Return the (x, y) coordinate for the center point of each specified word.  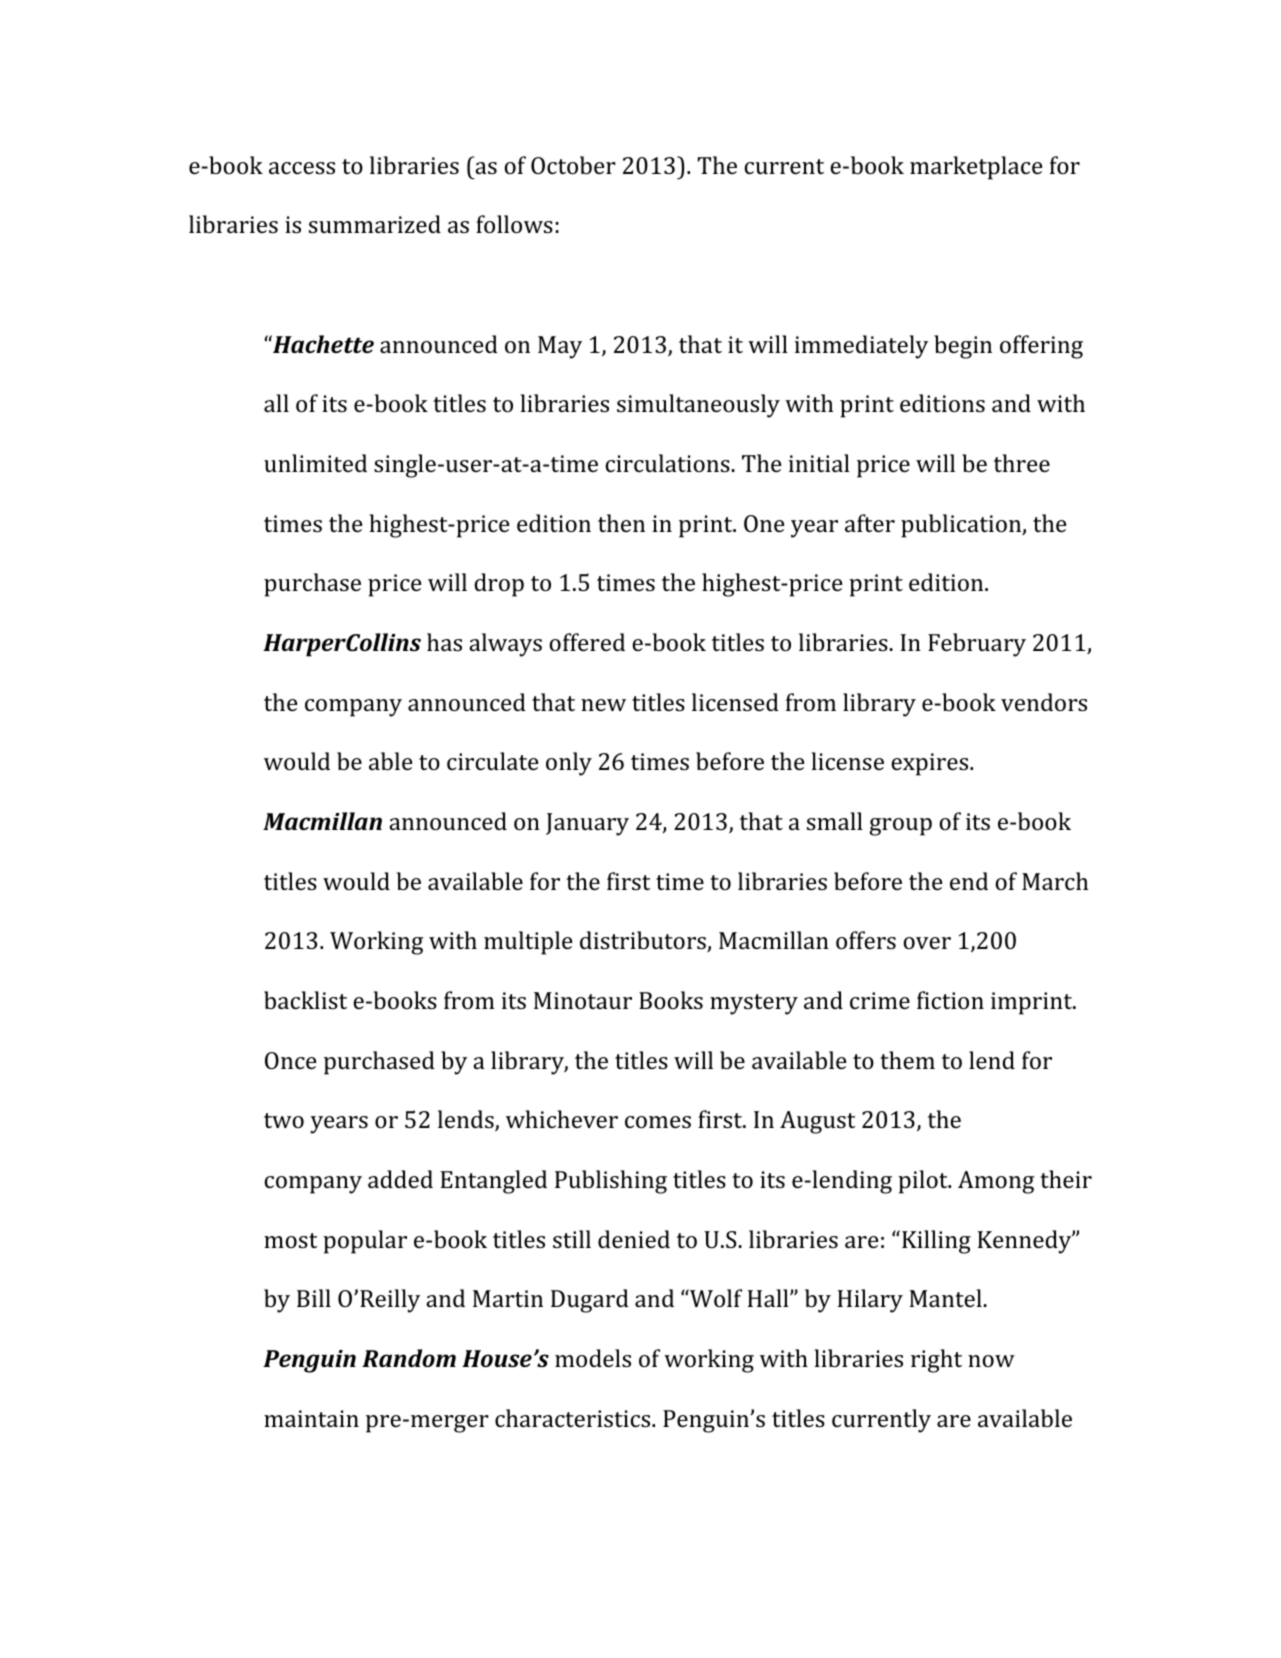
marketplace (976, 168)
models (593, 1358)
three (1022, 463)
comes (658, 1122)
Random (409, 1358)
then (621, 523)
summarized (375, 224)
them (907, 1060)
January (587, 824)
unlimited (315, 463)
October (573, 165)
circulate (492, 761)
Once (290, 1060)
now (991, 1361)
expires (929, 764)
